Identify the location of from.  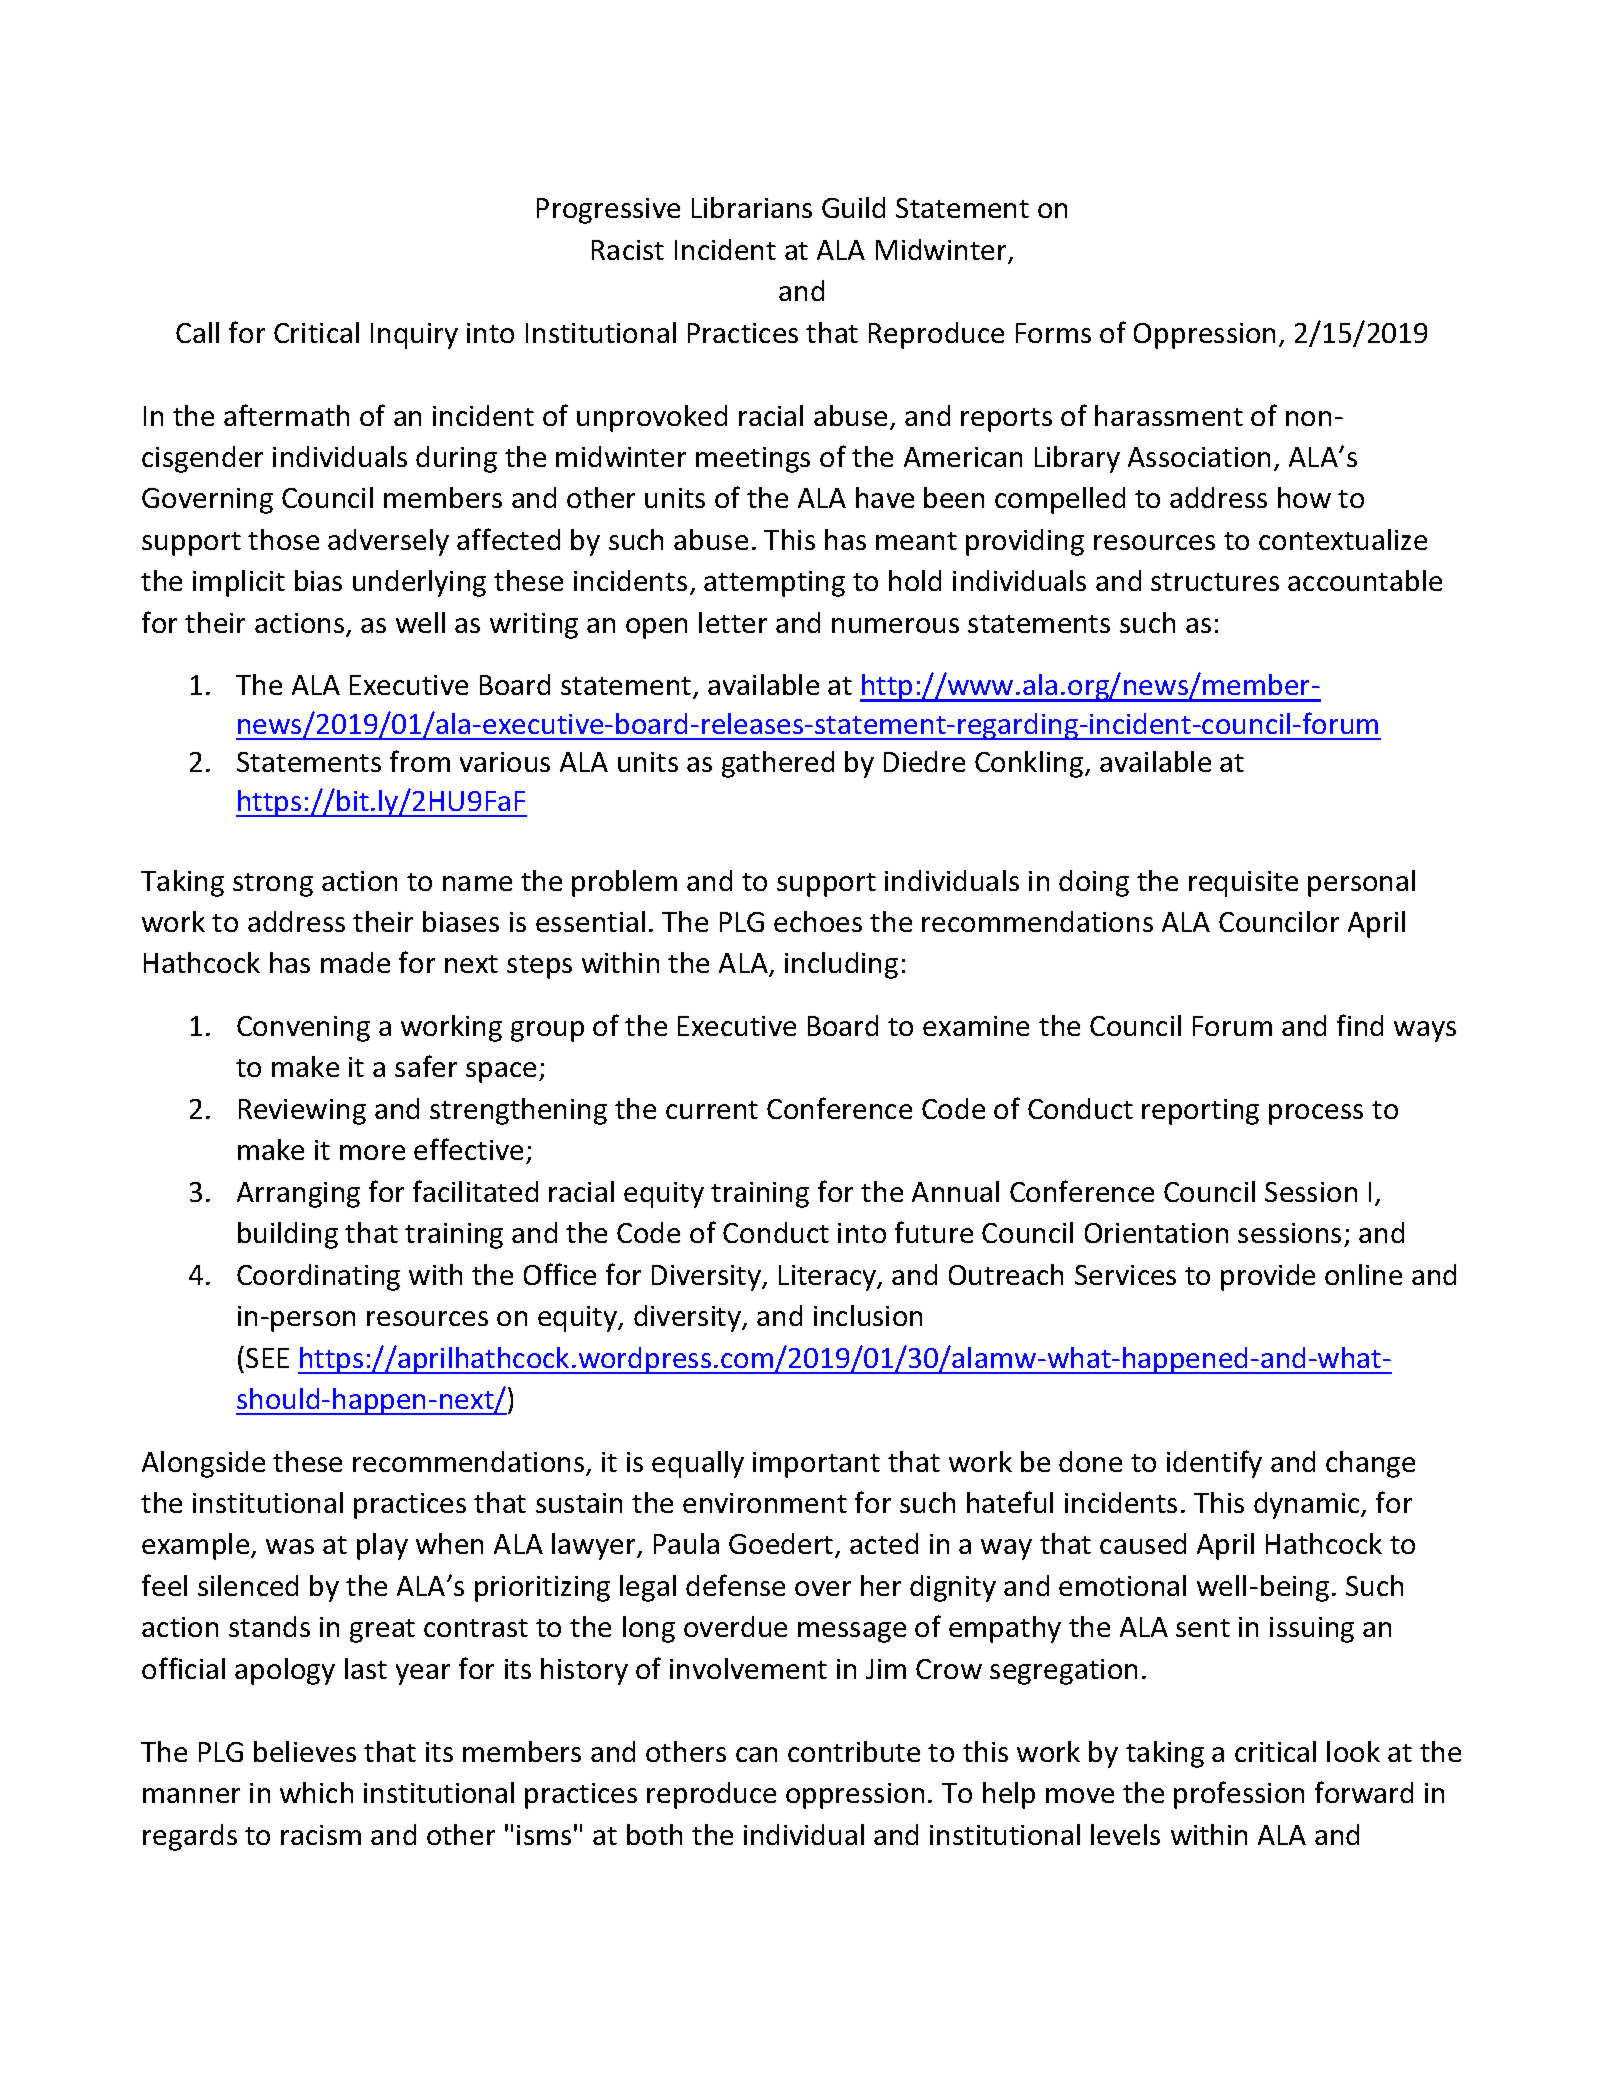
(420, 761).
